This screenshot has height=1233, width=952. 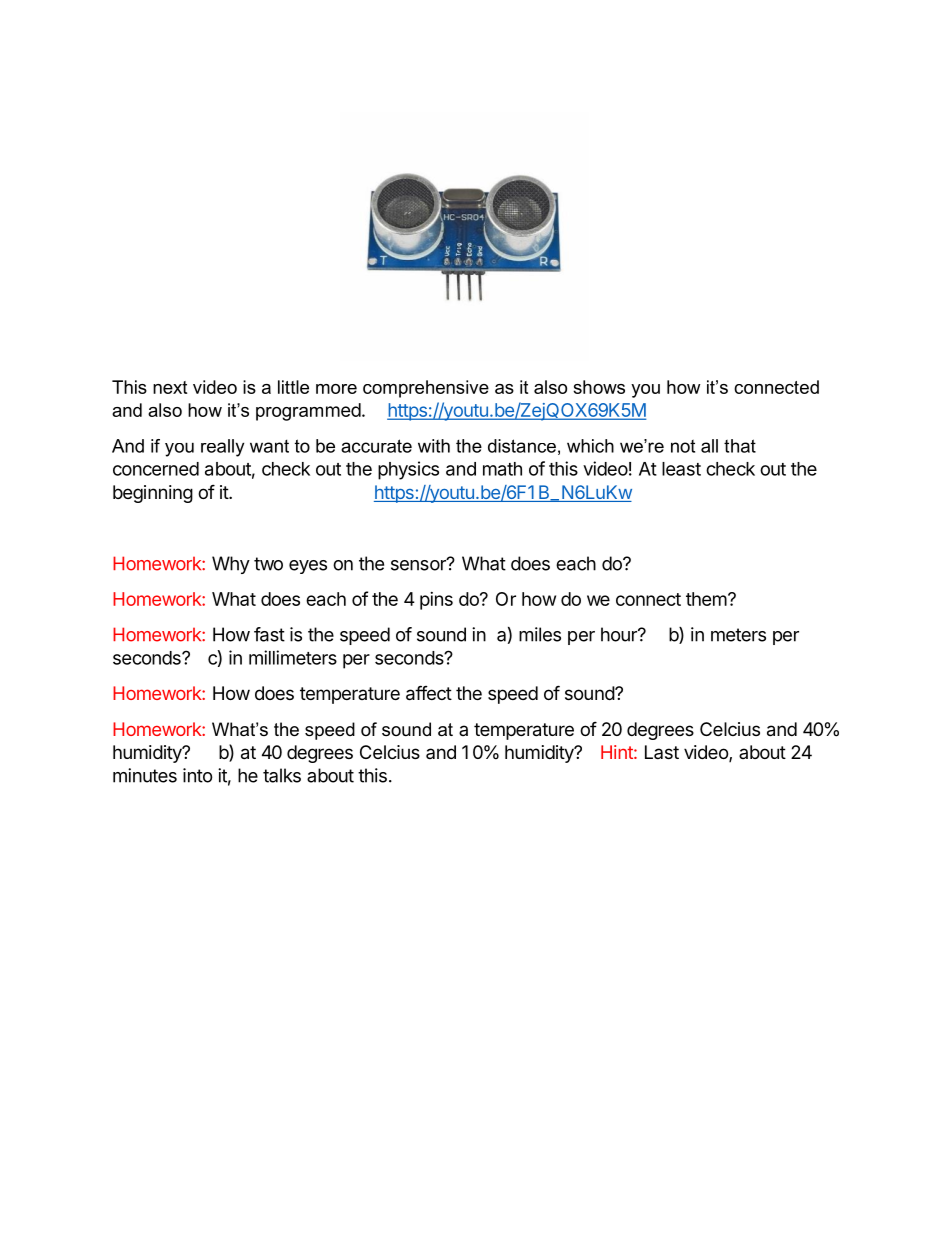 I want to click on comprehensive, so click(x=426, y=389).
